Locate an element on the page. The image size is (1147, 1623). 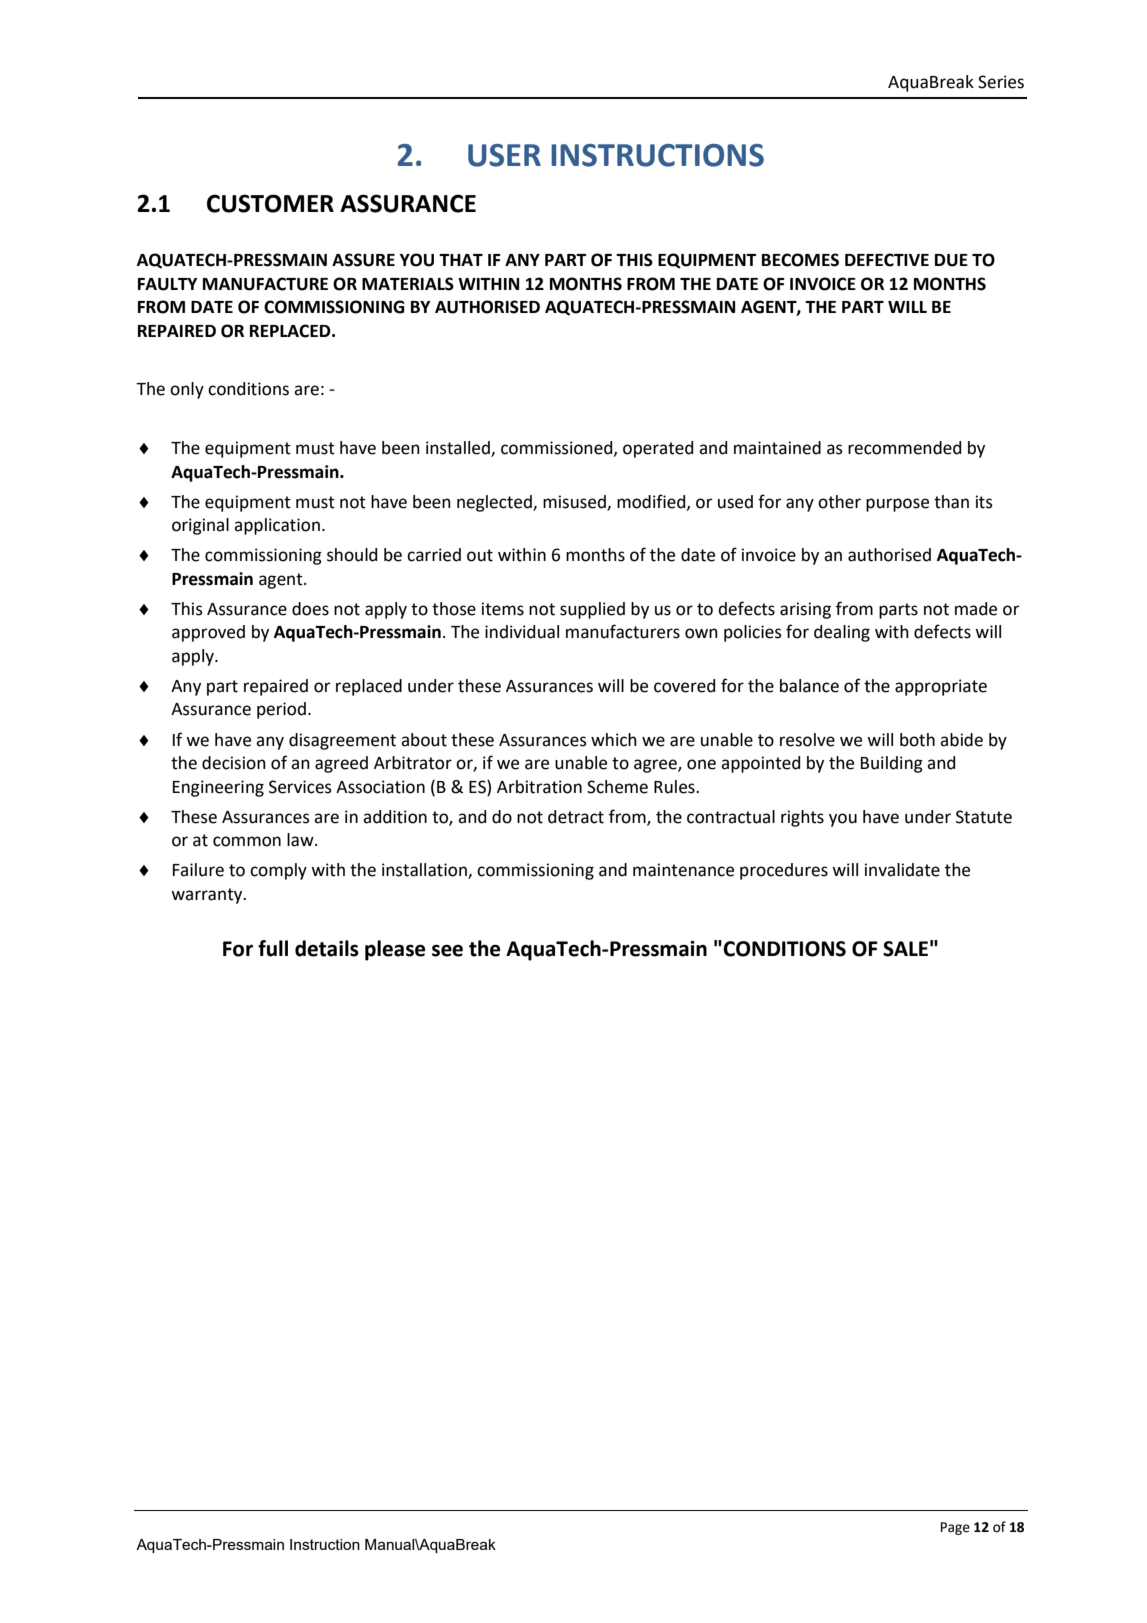
supplied is located at coordinates (592, 610).
